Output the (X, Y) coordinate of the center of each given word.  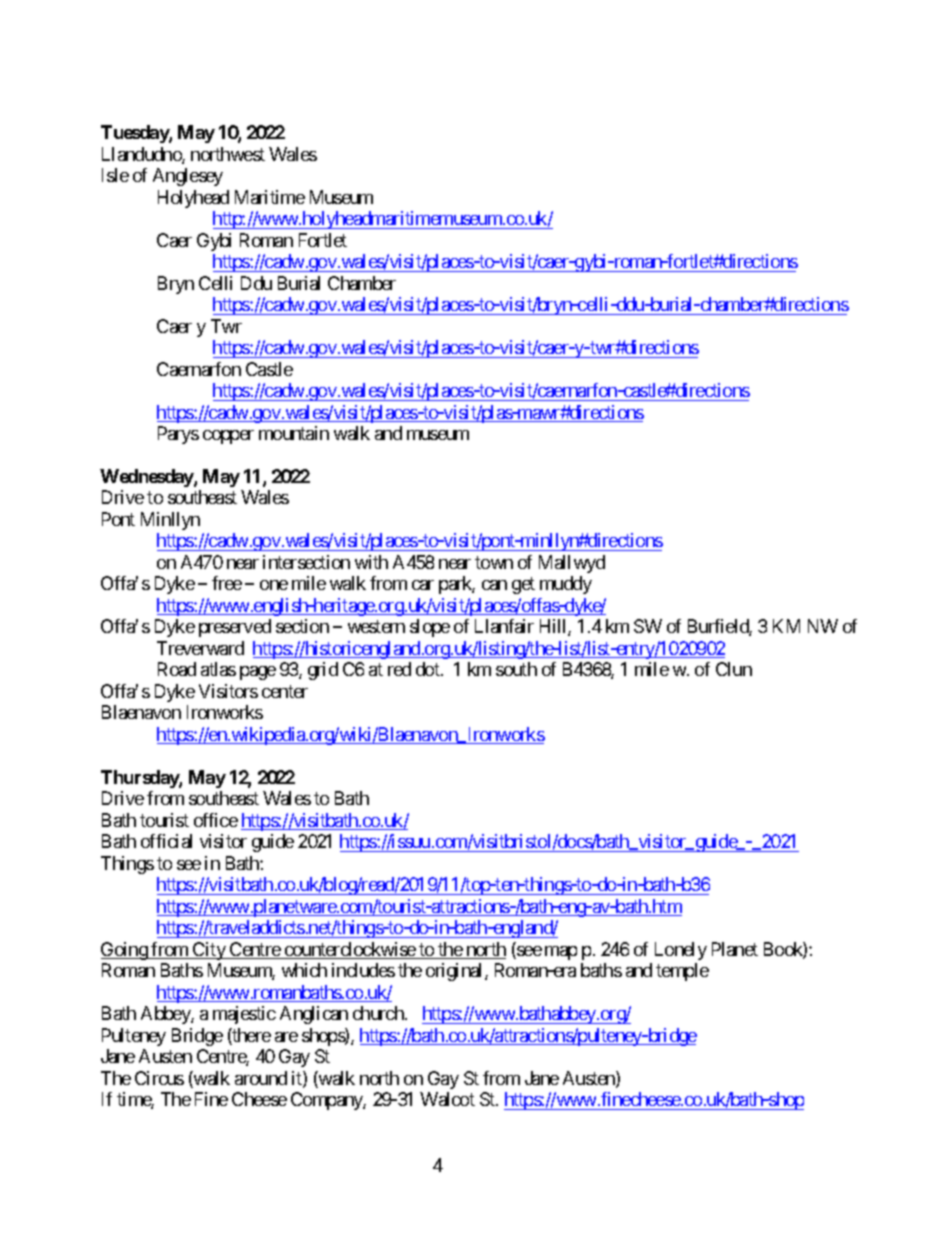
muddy (566, 585)
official (166, 841)
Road (177, 669)
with (371, 562)
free (227, 583)
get (523, 586)
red (399, 669)
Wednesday (147, 478)
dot (429, 669)
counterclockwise (349, 950)
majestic (244, 1015)
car (423, 585)
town (494, 562)
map (561, 953)
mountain (294, 433)
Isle (115, 175)
